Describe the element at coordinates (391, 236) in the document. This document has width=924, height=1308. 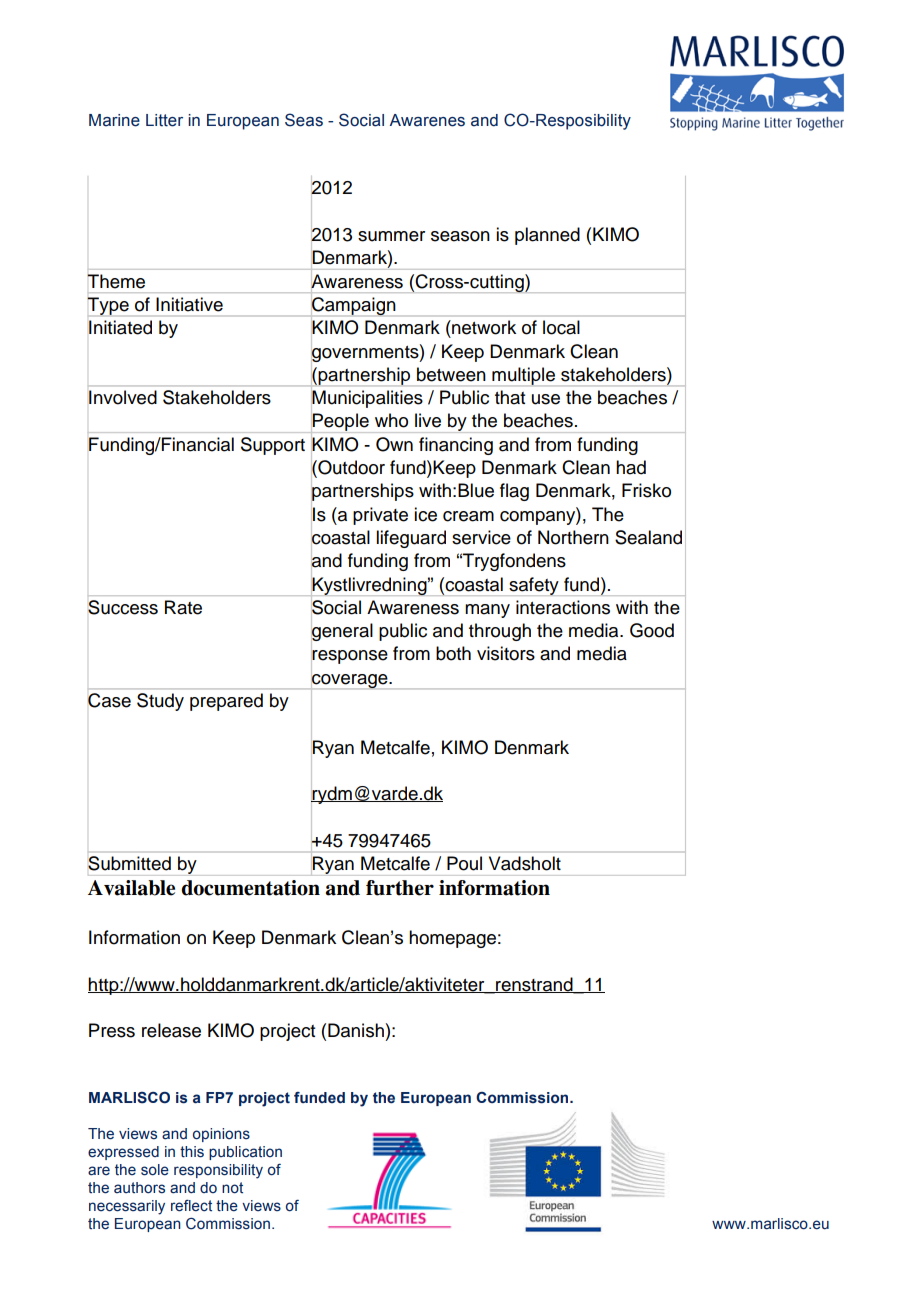
I see `summer` at that location.
